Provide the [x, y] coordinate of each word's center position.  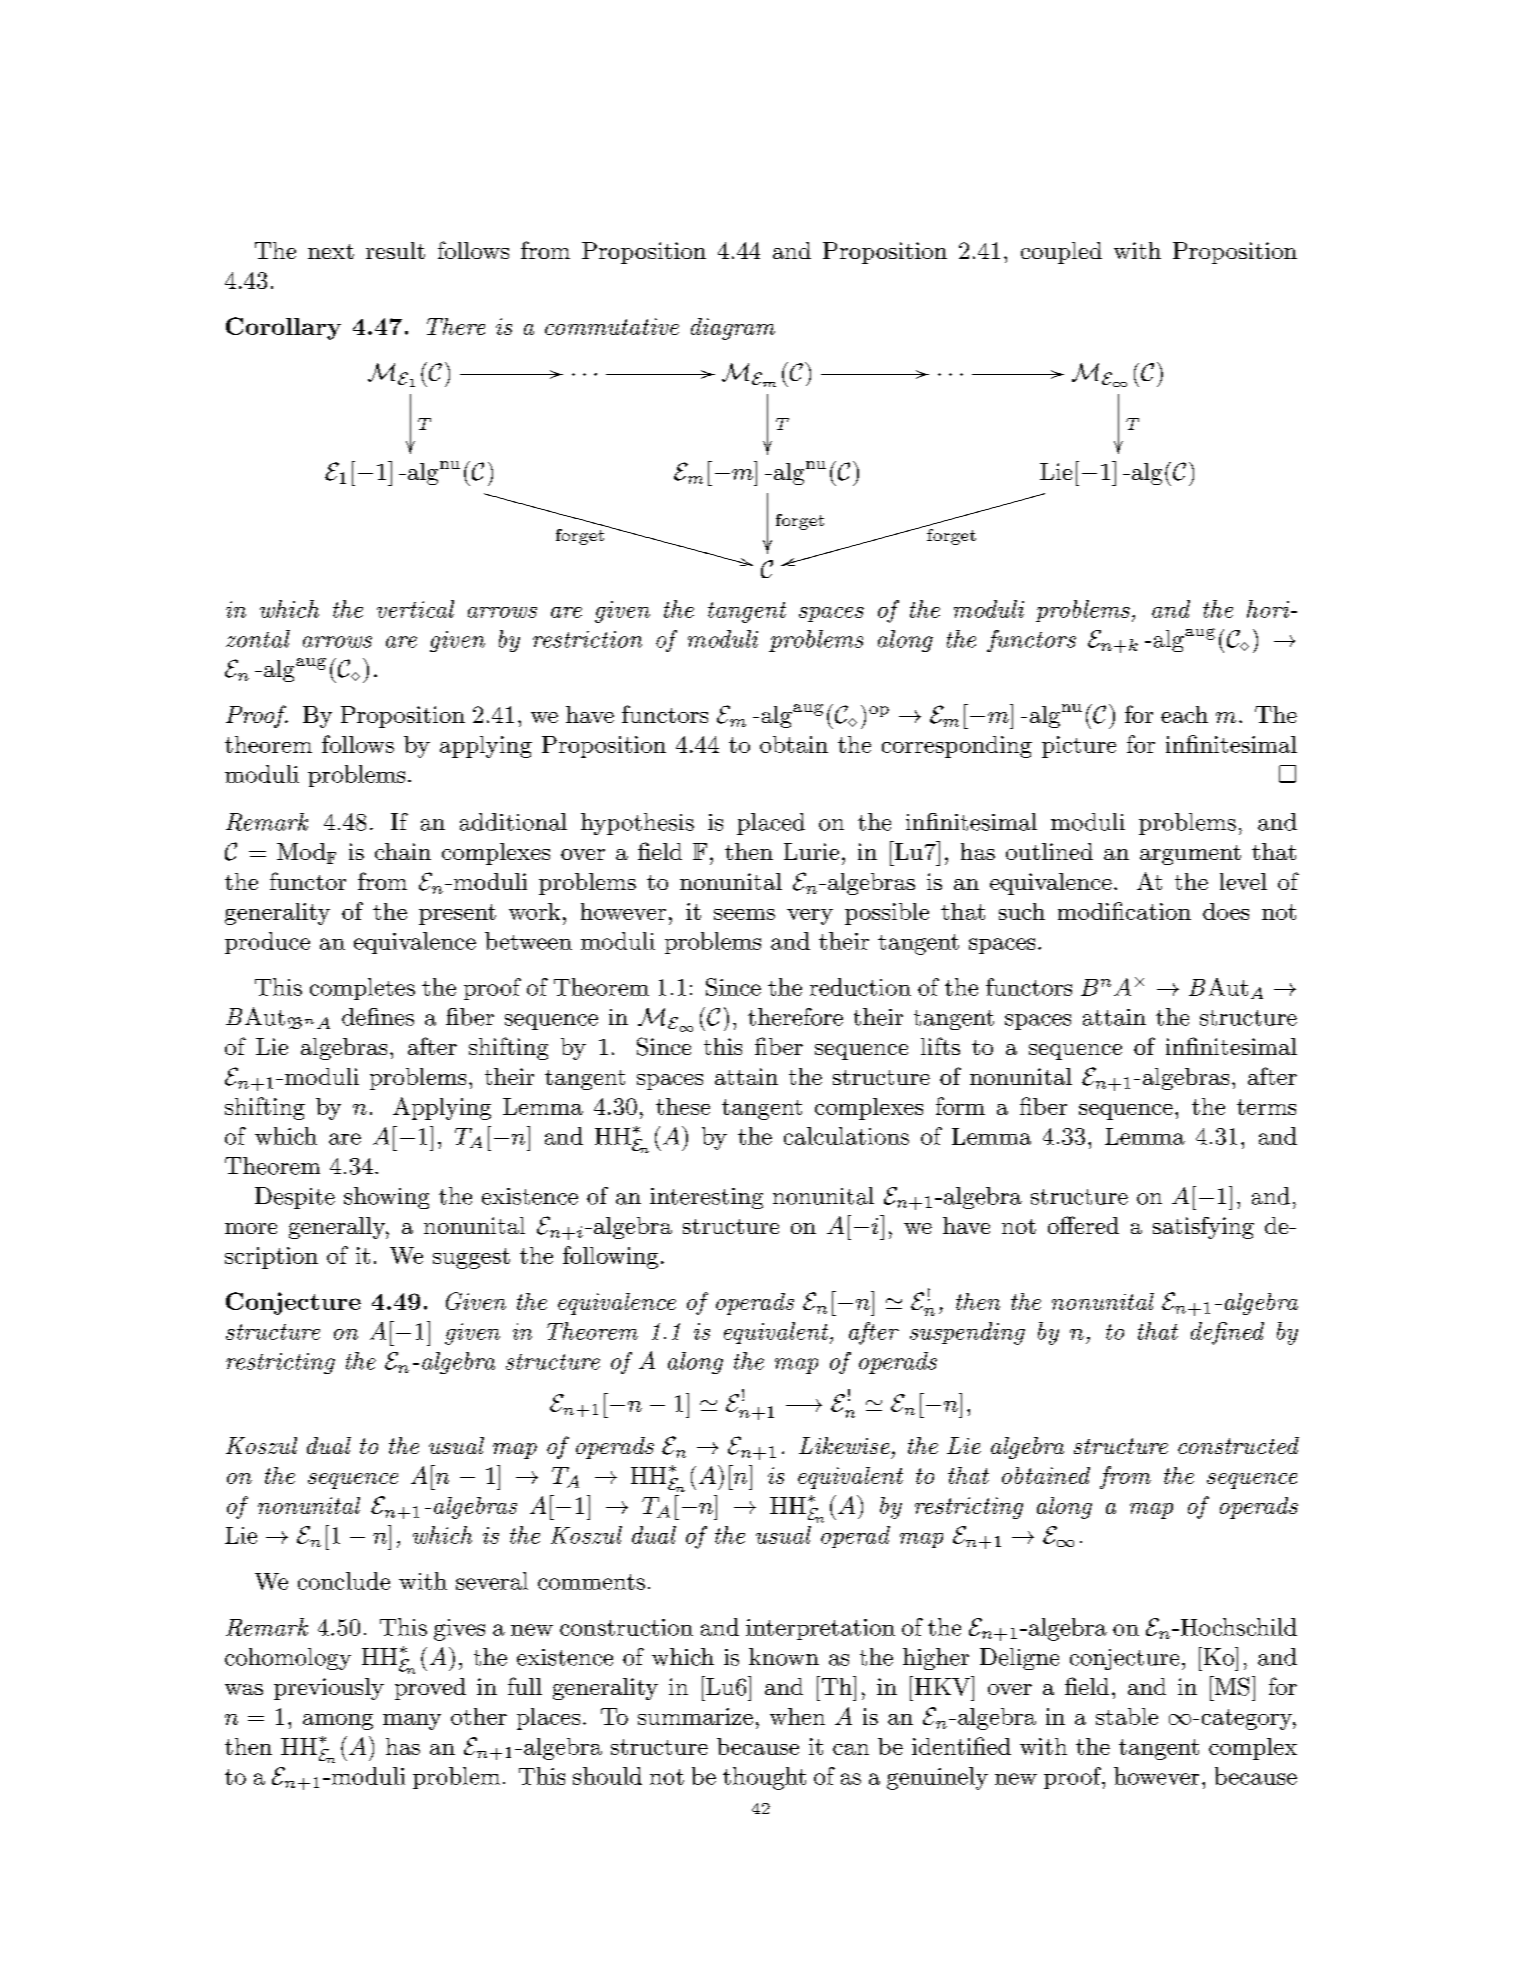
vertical [415, 609]
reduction [860, 987]
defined [1227, 1333]
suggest [471, 1258]
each [1184, 714]
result [395, 250]
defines [378, 1017]
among [338, 1722]
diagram [733, 329]
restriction [587, 639]
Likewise [844, 1445]
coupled [1061, 253]
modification [1124, 911]
